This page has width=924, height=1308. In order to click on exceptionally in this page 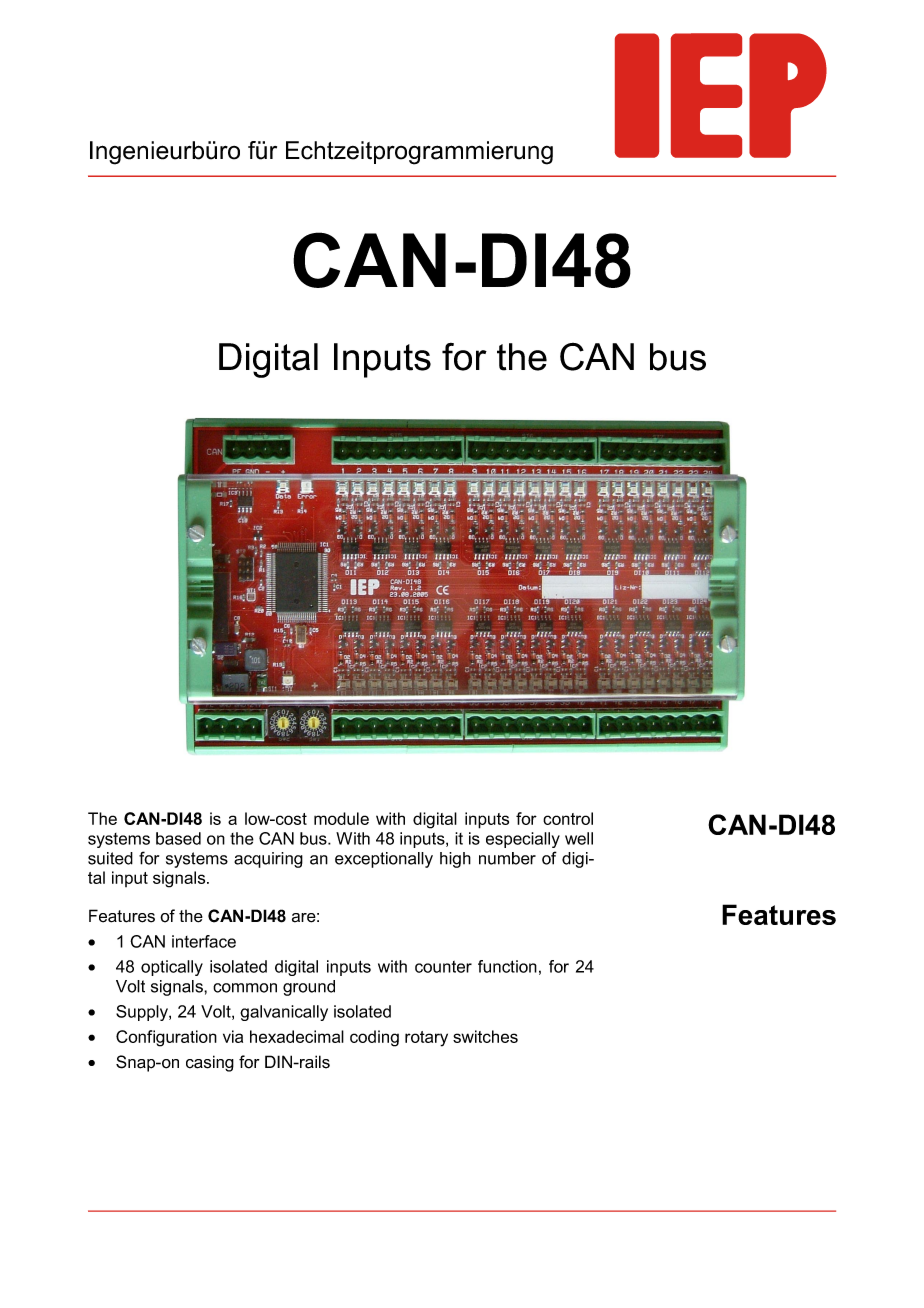, I will do `click(384, 860)`.
